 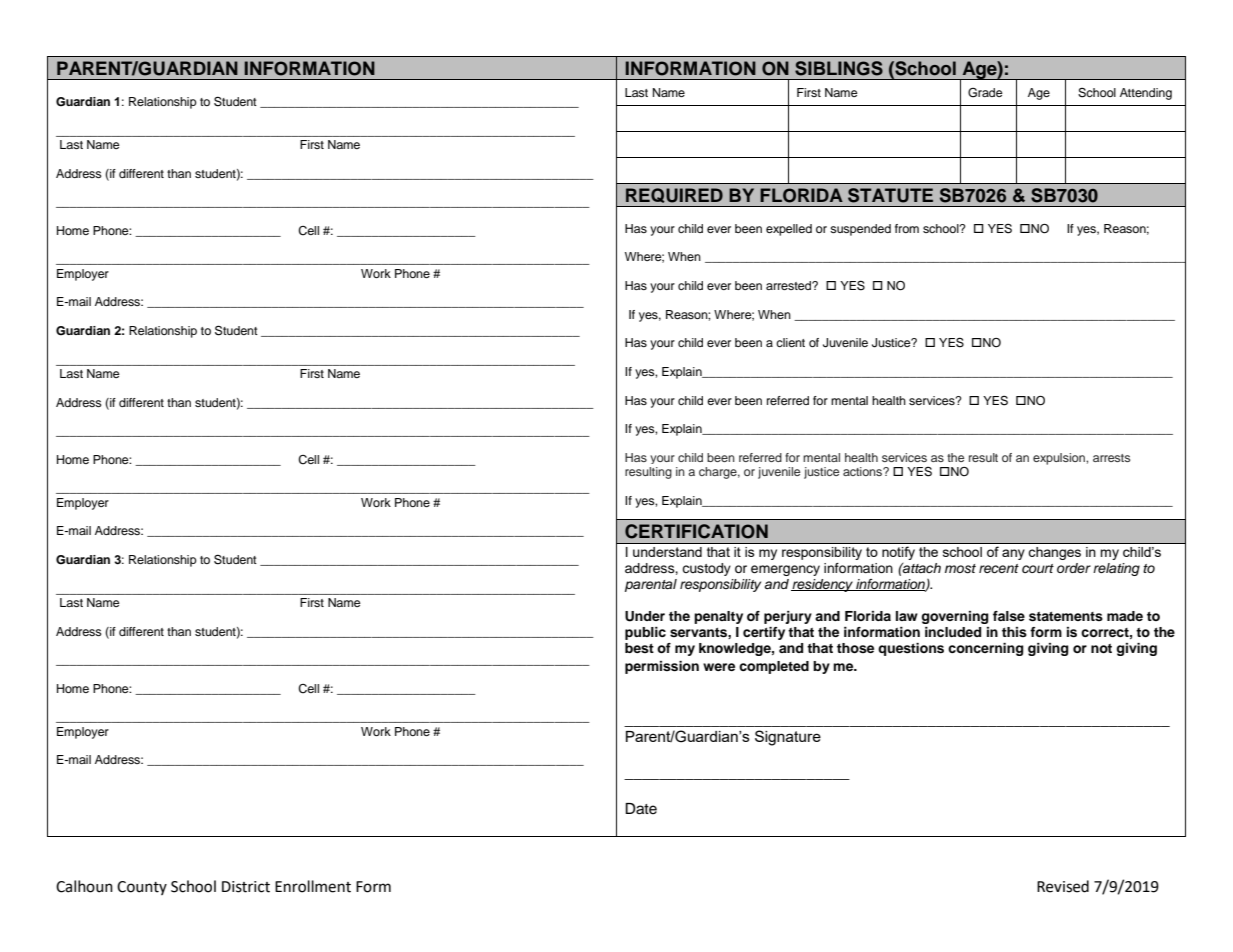 What do you see at coordinates (839, 68) in the screenshot?
I see `SIBLINGS` at bounding box center [839, 68].
